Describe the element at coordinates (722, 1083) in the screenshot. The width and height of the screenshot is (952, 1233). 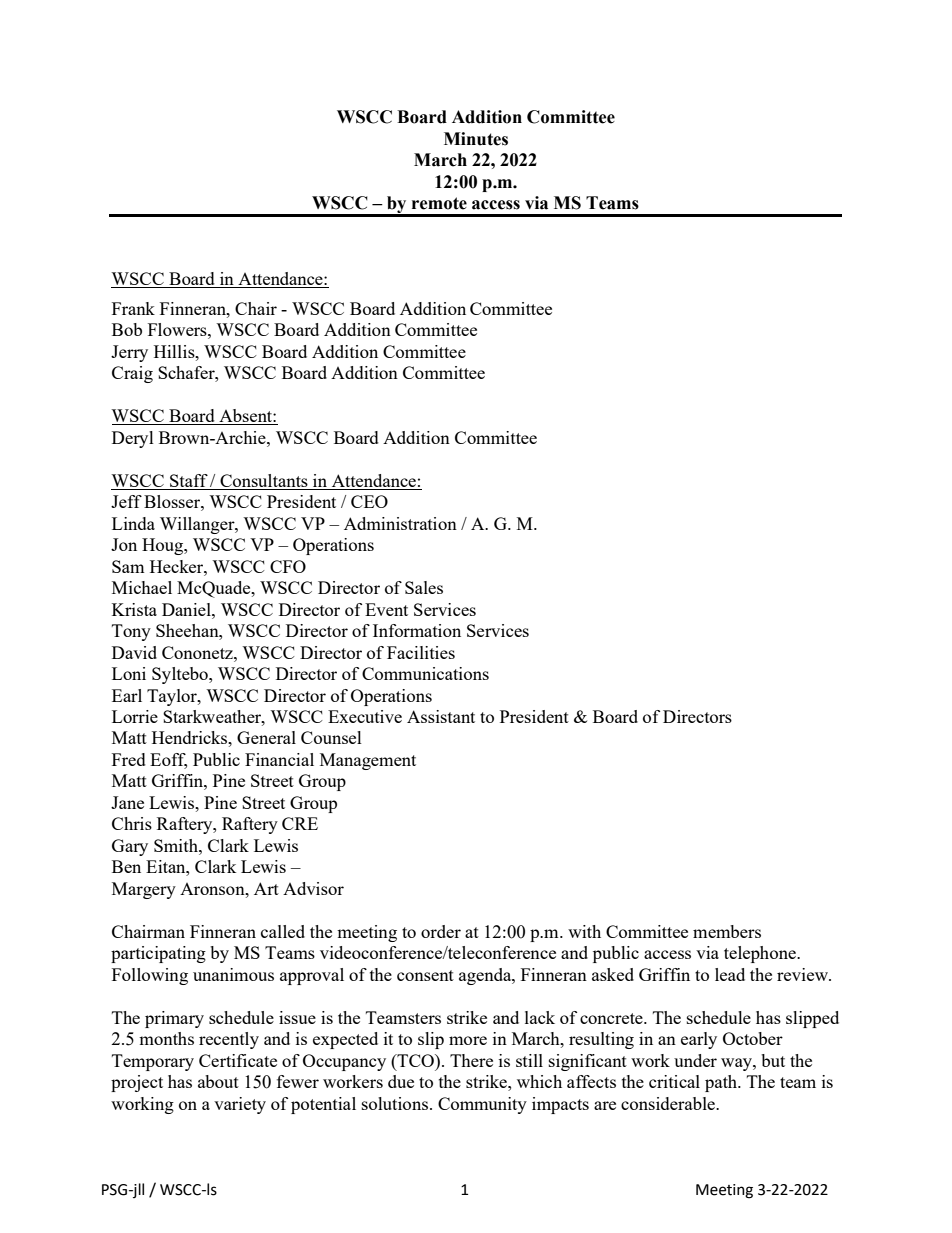
I see `path` at that location.
